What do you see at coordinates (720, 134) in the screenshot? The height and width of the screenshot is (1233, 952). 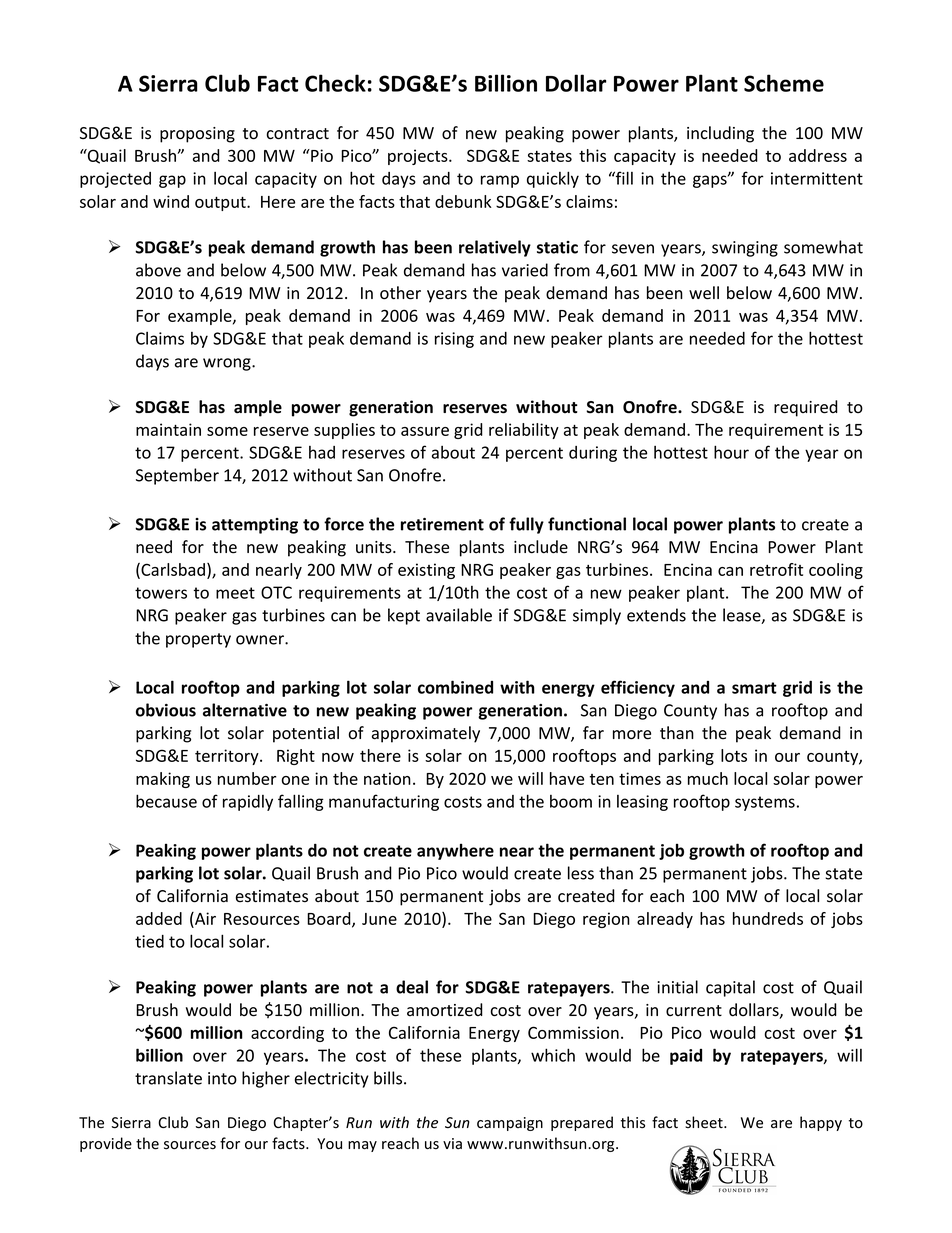 I see `including` at bounding box center [720, 134].
